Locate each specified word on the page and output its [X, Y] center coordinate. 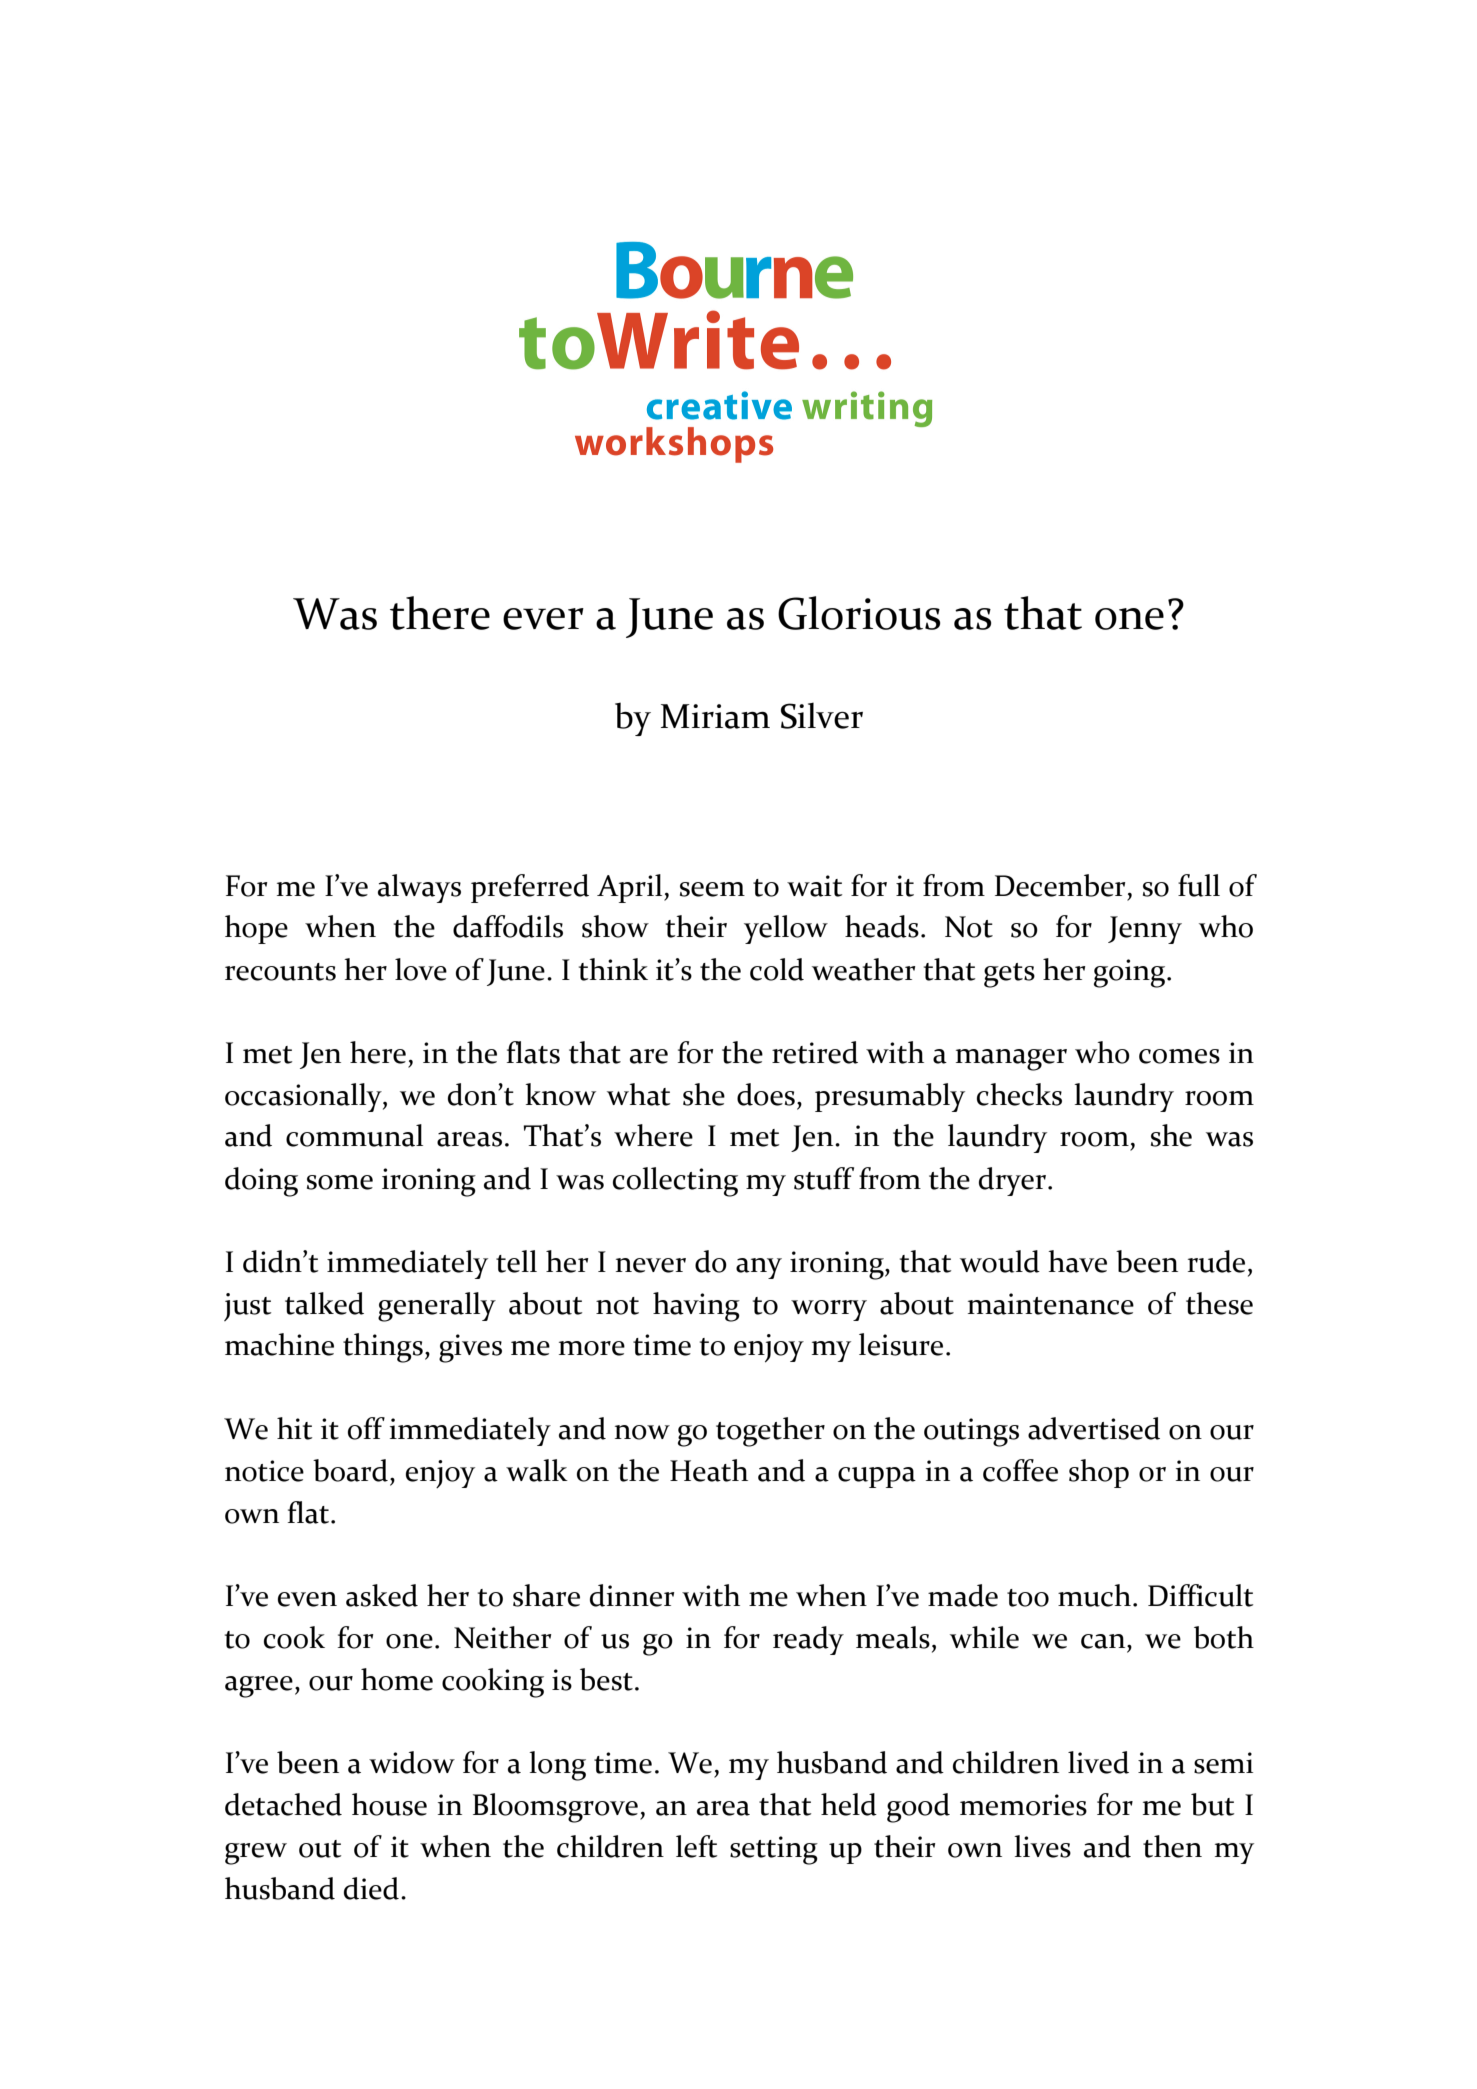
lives [1042, 1846]
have [1077, 1261]
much [1094, 1595]
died [371, 1888]
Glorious [859, 613]
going [1131, 973]
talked [324, 1303]
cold [777, 969]
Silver [822, 715]
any [759, 1268]
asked [382, 1595]
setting [774, 1850]
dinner [632, 1595]
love [421, 969]
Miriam [715, 716]
